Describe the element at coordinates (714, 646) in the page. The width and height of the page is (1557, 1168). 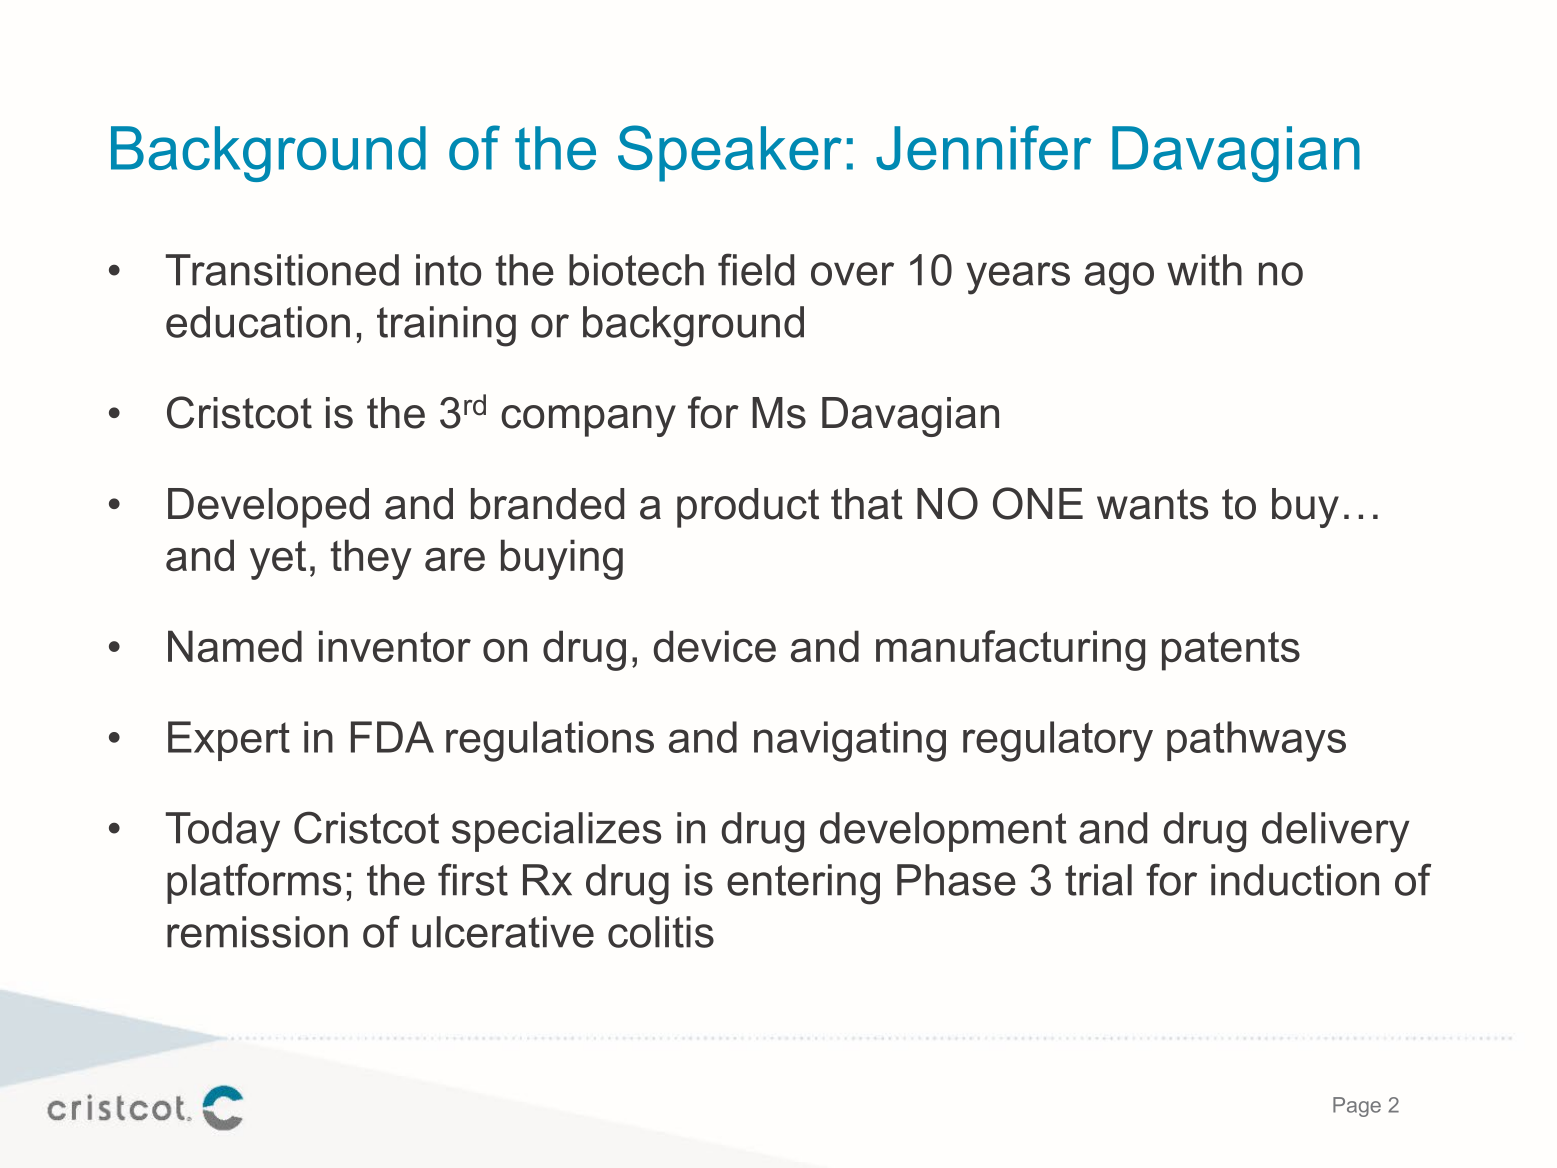
I see `device` at that location.
